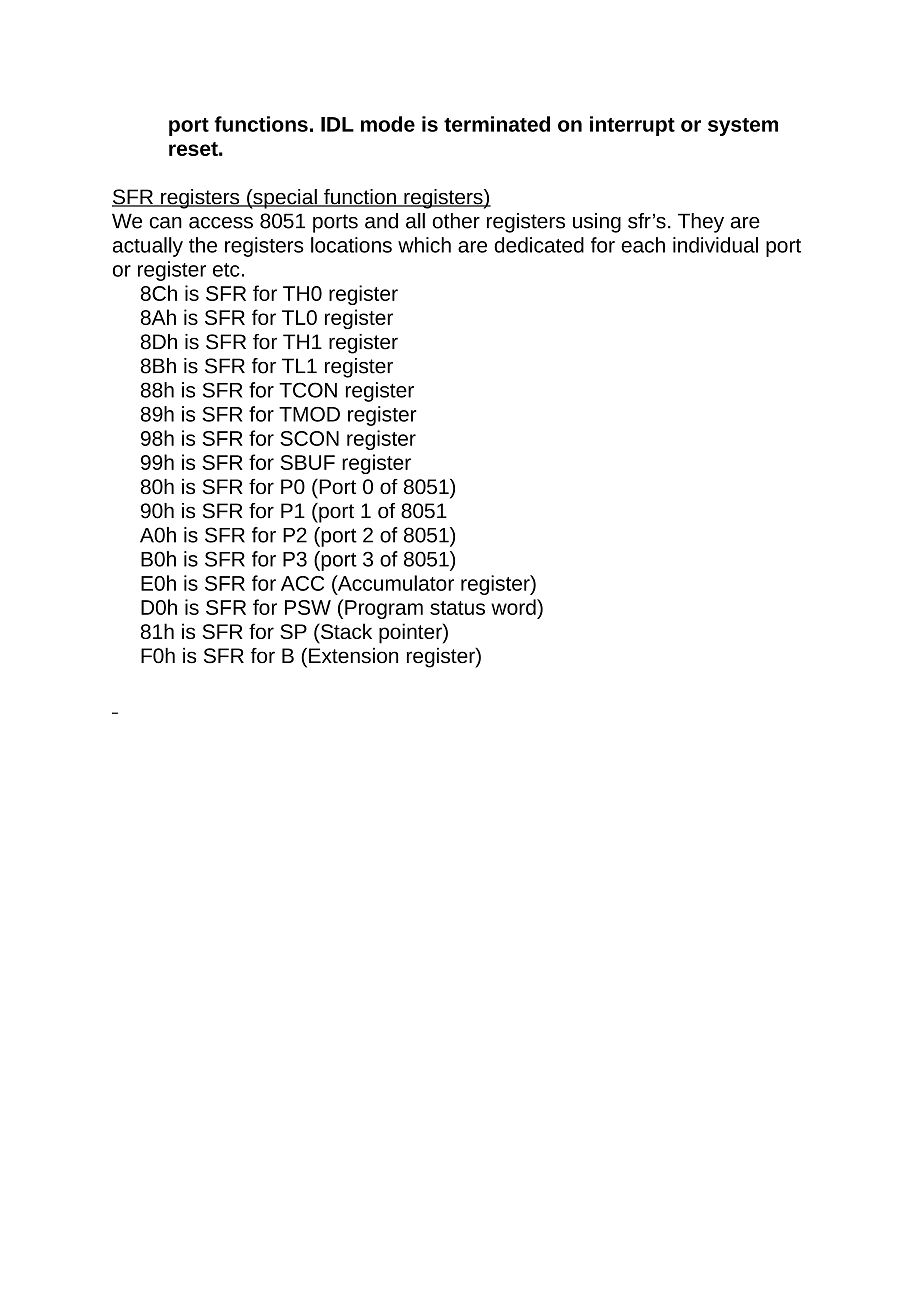 The width and height of the screenshot is (924, 1308). What do you see at coordinates (457, 608) in the screenshot?
I see `status` at bounding box center [457, 608].
